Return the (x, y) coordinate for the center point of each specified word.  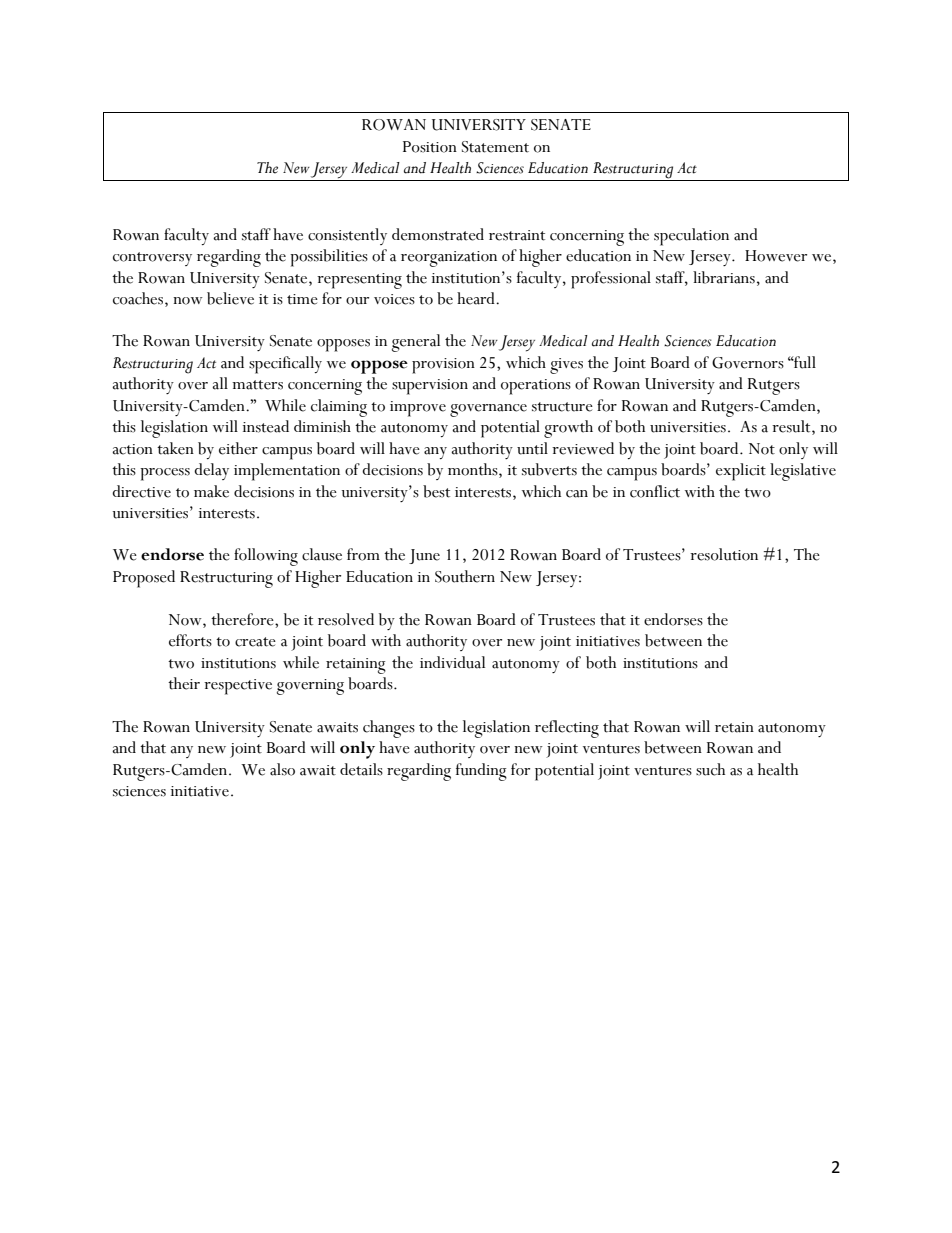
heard (477, 298)
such (710, 769)
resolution (724, 554)
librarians (724, 277)
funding (481, 772)
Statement (495, 147)
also (282, 769)
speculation (691, 237)
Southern (465, 576)
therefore (243, 619)
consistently (347, 236)
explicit (741, 472)
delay (211, 471)
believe (230, 298)
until (532, 448)
